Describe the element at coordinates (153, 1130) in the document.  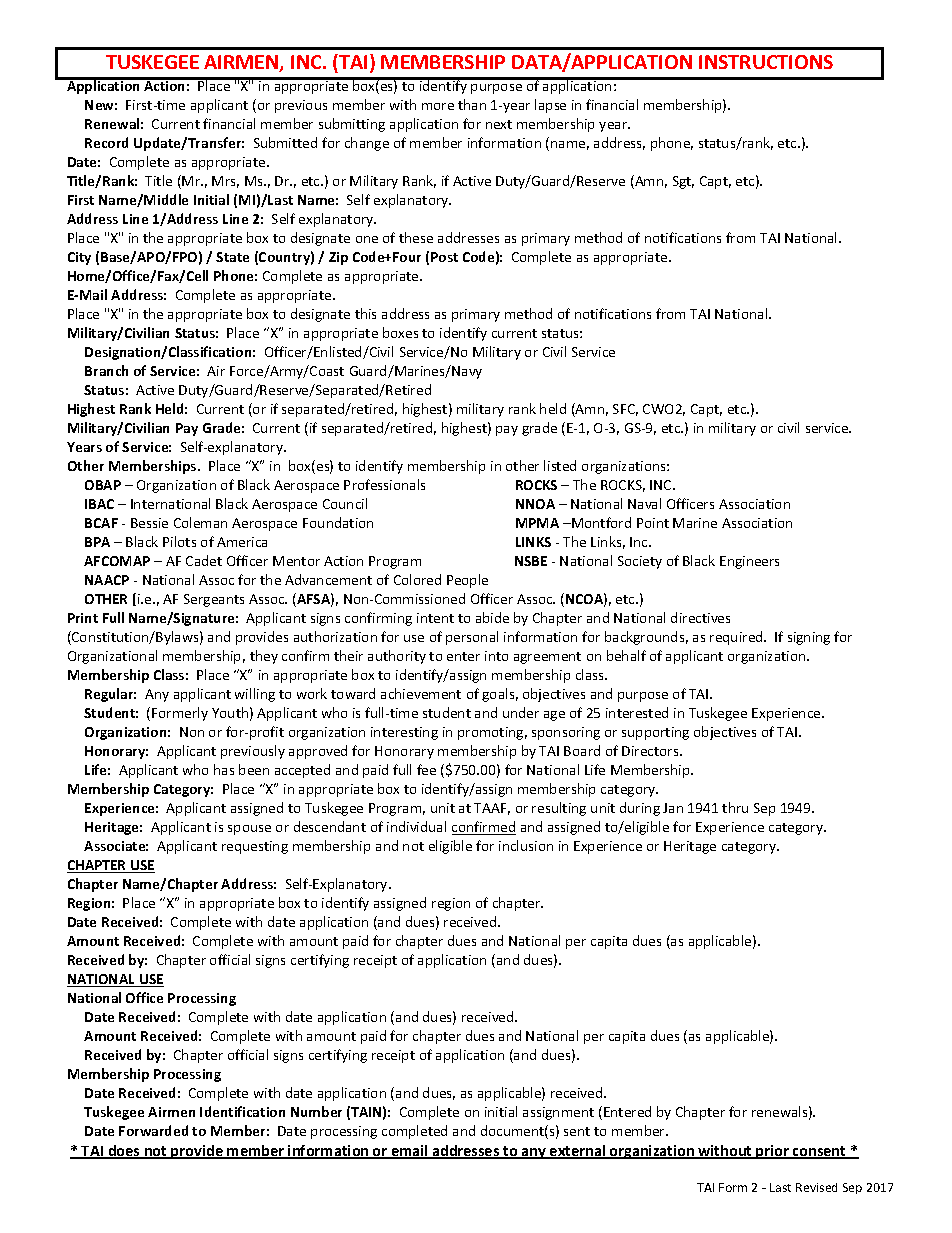
I see `Forwarded` at that location.
